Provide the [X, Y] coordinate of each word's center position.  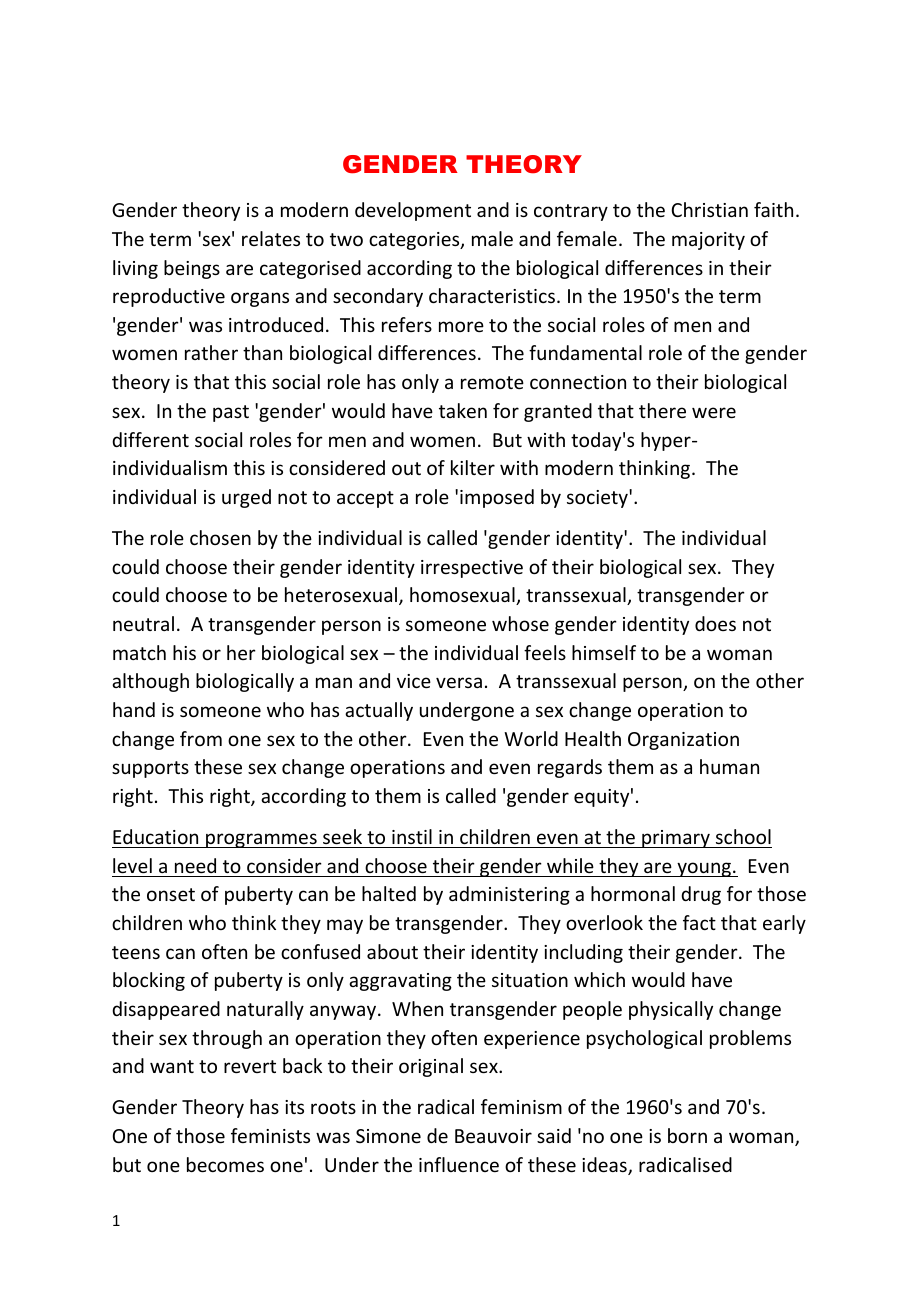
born [687, 1135]
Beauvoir [493, 1136]
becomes [225, 1164]
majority [708, 241]
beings [192, 269]
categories [415, 241]
